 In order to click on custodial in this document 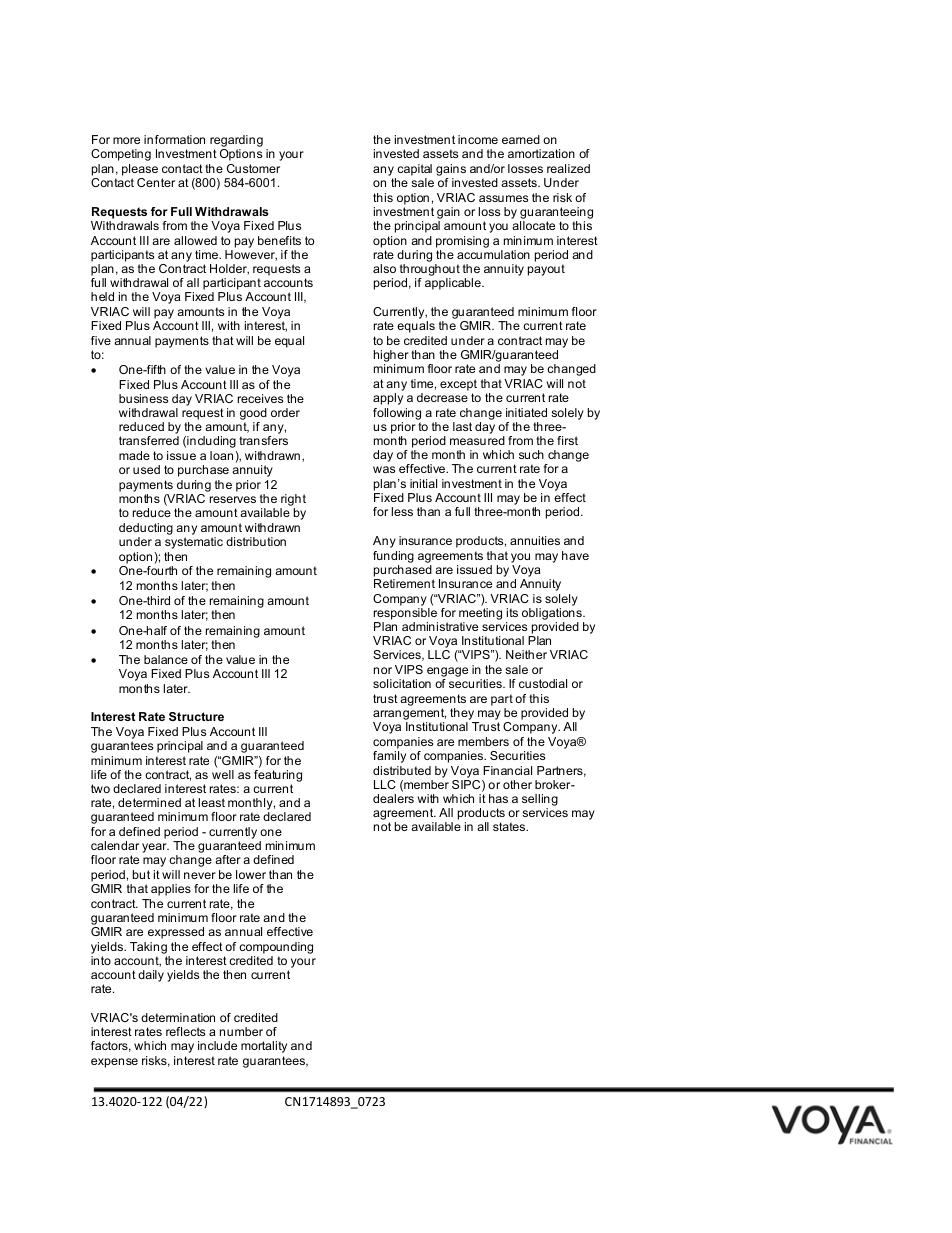, I will do `click(543, 683)`.
